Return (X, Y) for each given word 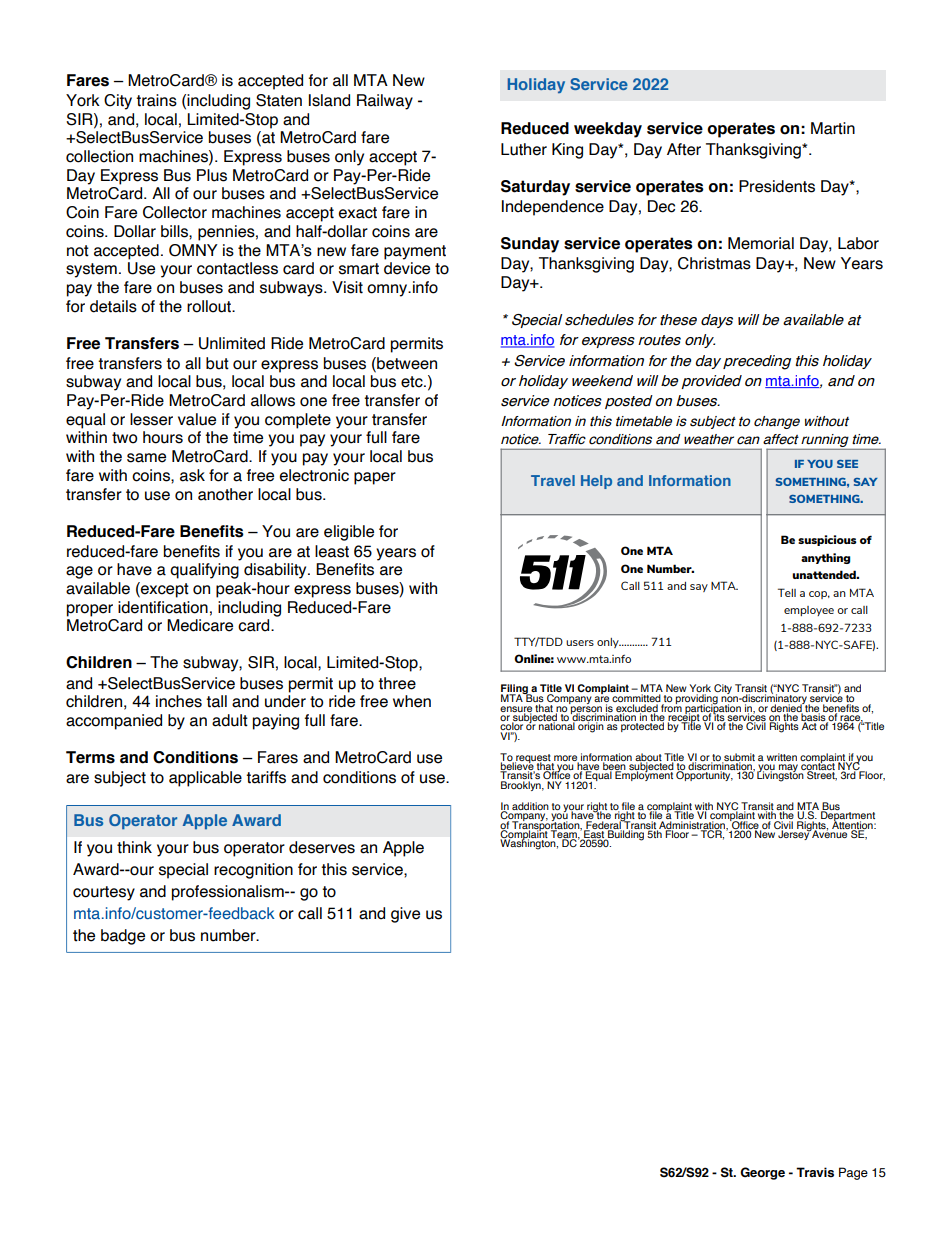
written (782, 757)
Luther (524, 149)
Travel (553, 480)
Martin (833, 128)
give (405, 915)
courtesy (104, 893)
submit (738, 758)
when (412, 701)
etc (413, 382)
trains (156, 100)
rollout (210, 306)
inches (179, 701)
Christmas (714, 263)
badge (123, 937)
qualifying (204, 571)
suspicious (827, 540)
